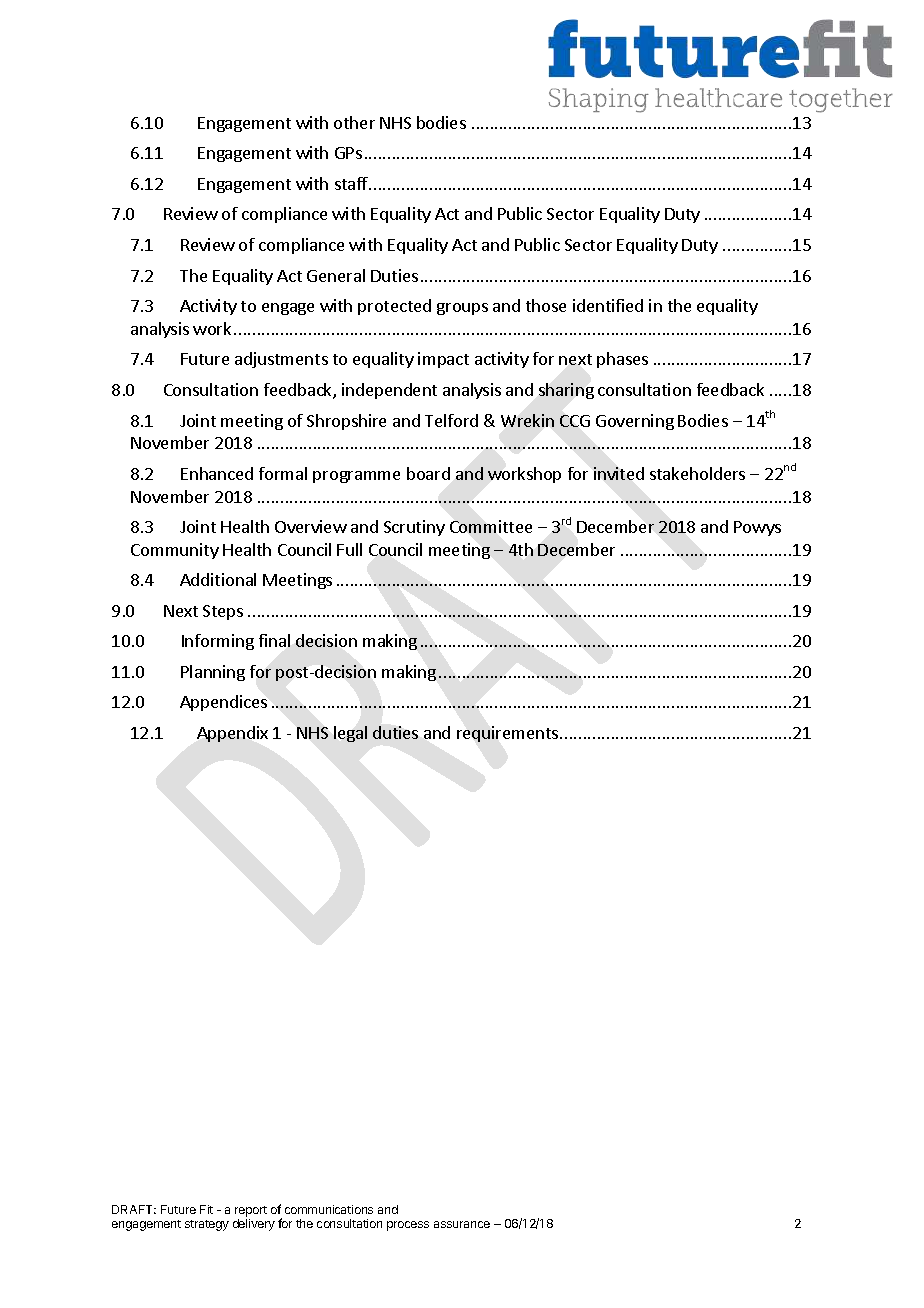 The image size is (924, 1308). What do you see at coordinates (491, 526) in the screenshot?
I see `Committee` at bounding box center [491, 526].
